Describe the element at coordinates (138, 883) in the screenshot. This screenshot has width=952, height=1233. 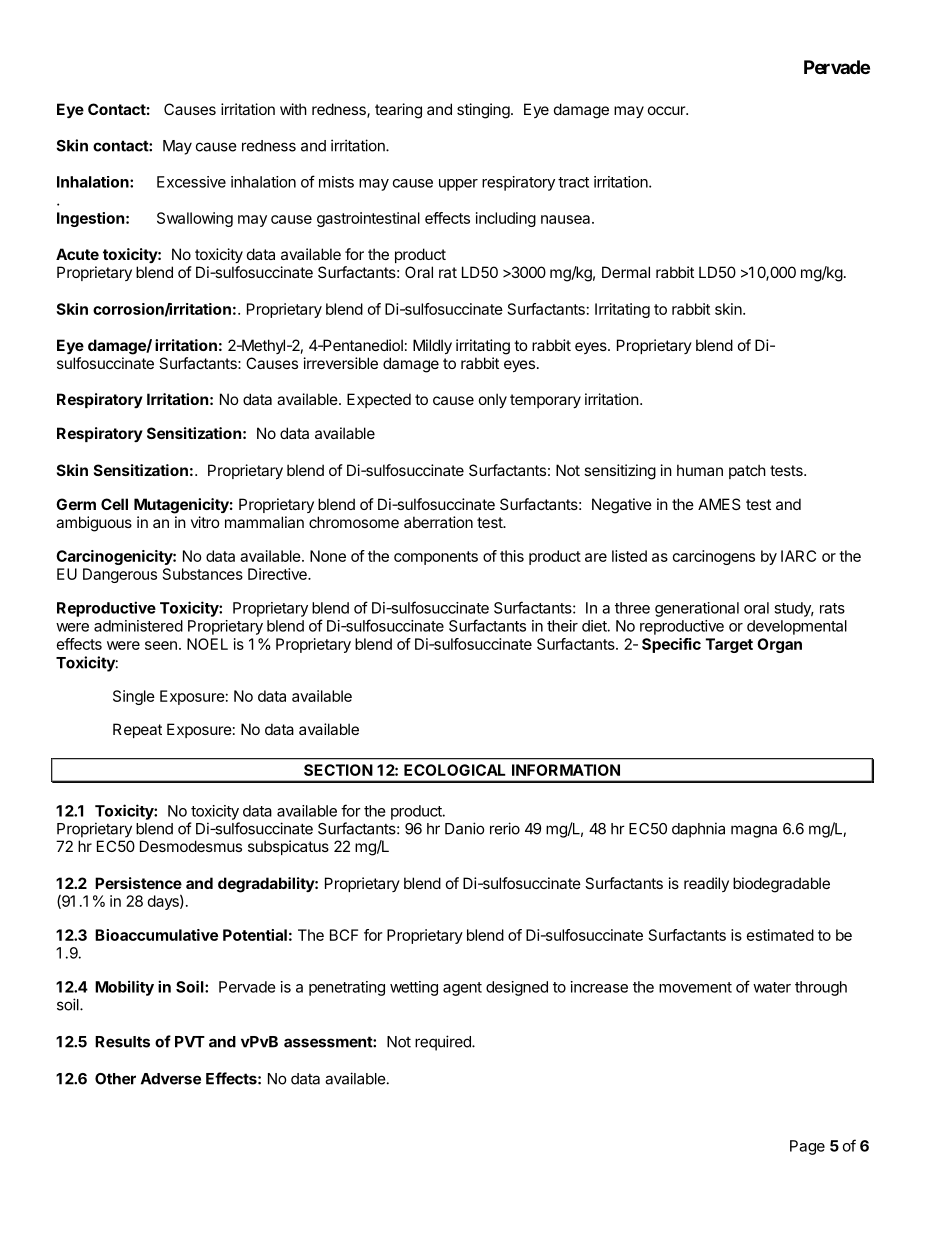
I see `Persistence` at that location.
